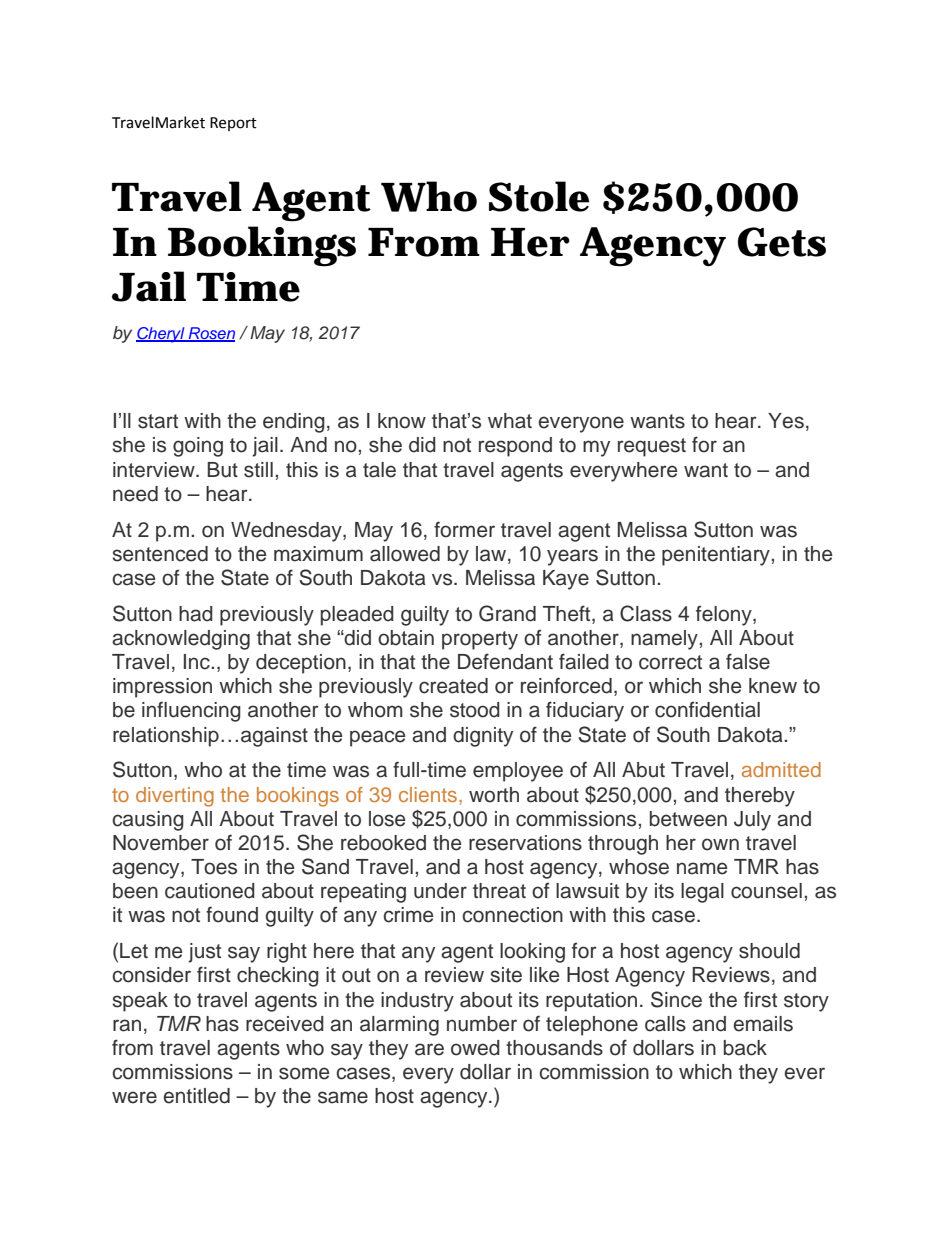  Describe the element at coordinates (782, 242) in the page. I see `Gets` at that location.
